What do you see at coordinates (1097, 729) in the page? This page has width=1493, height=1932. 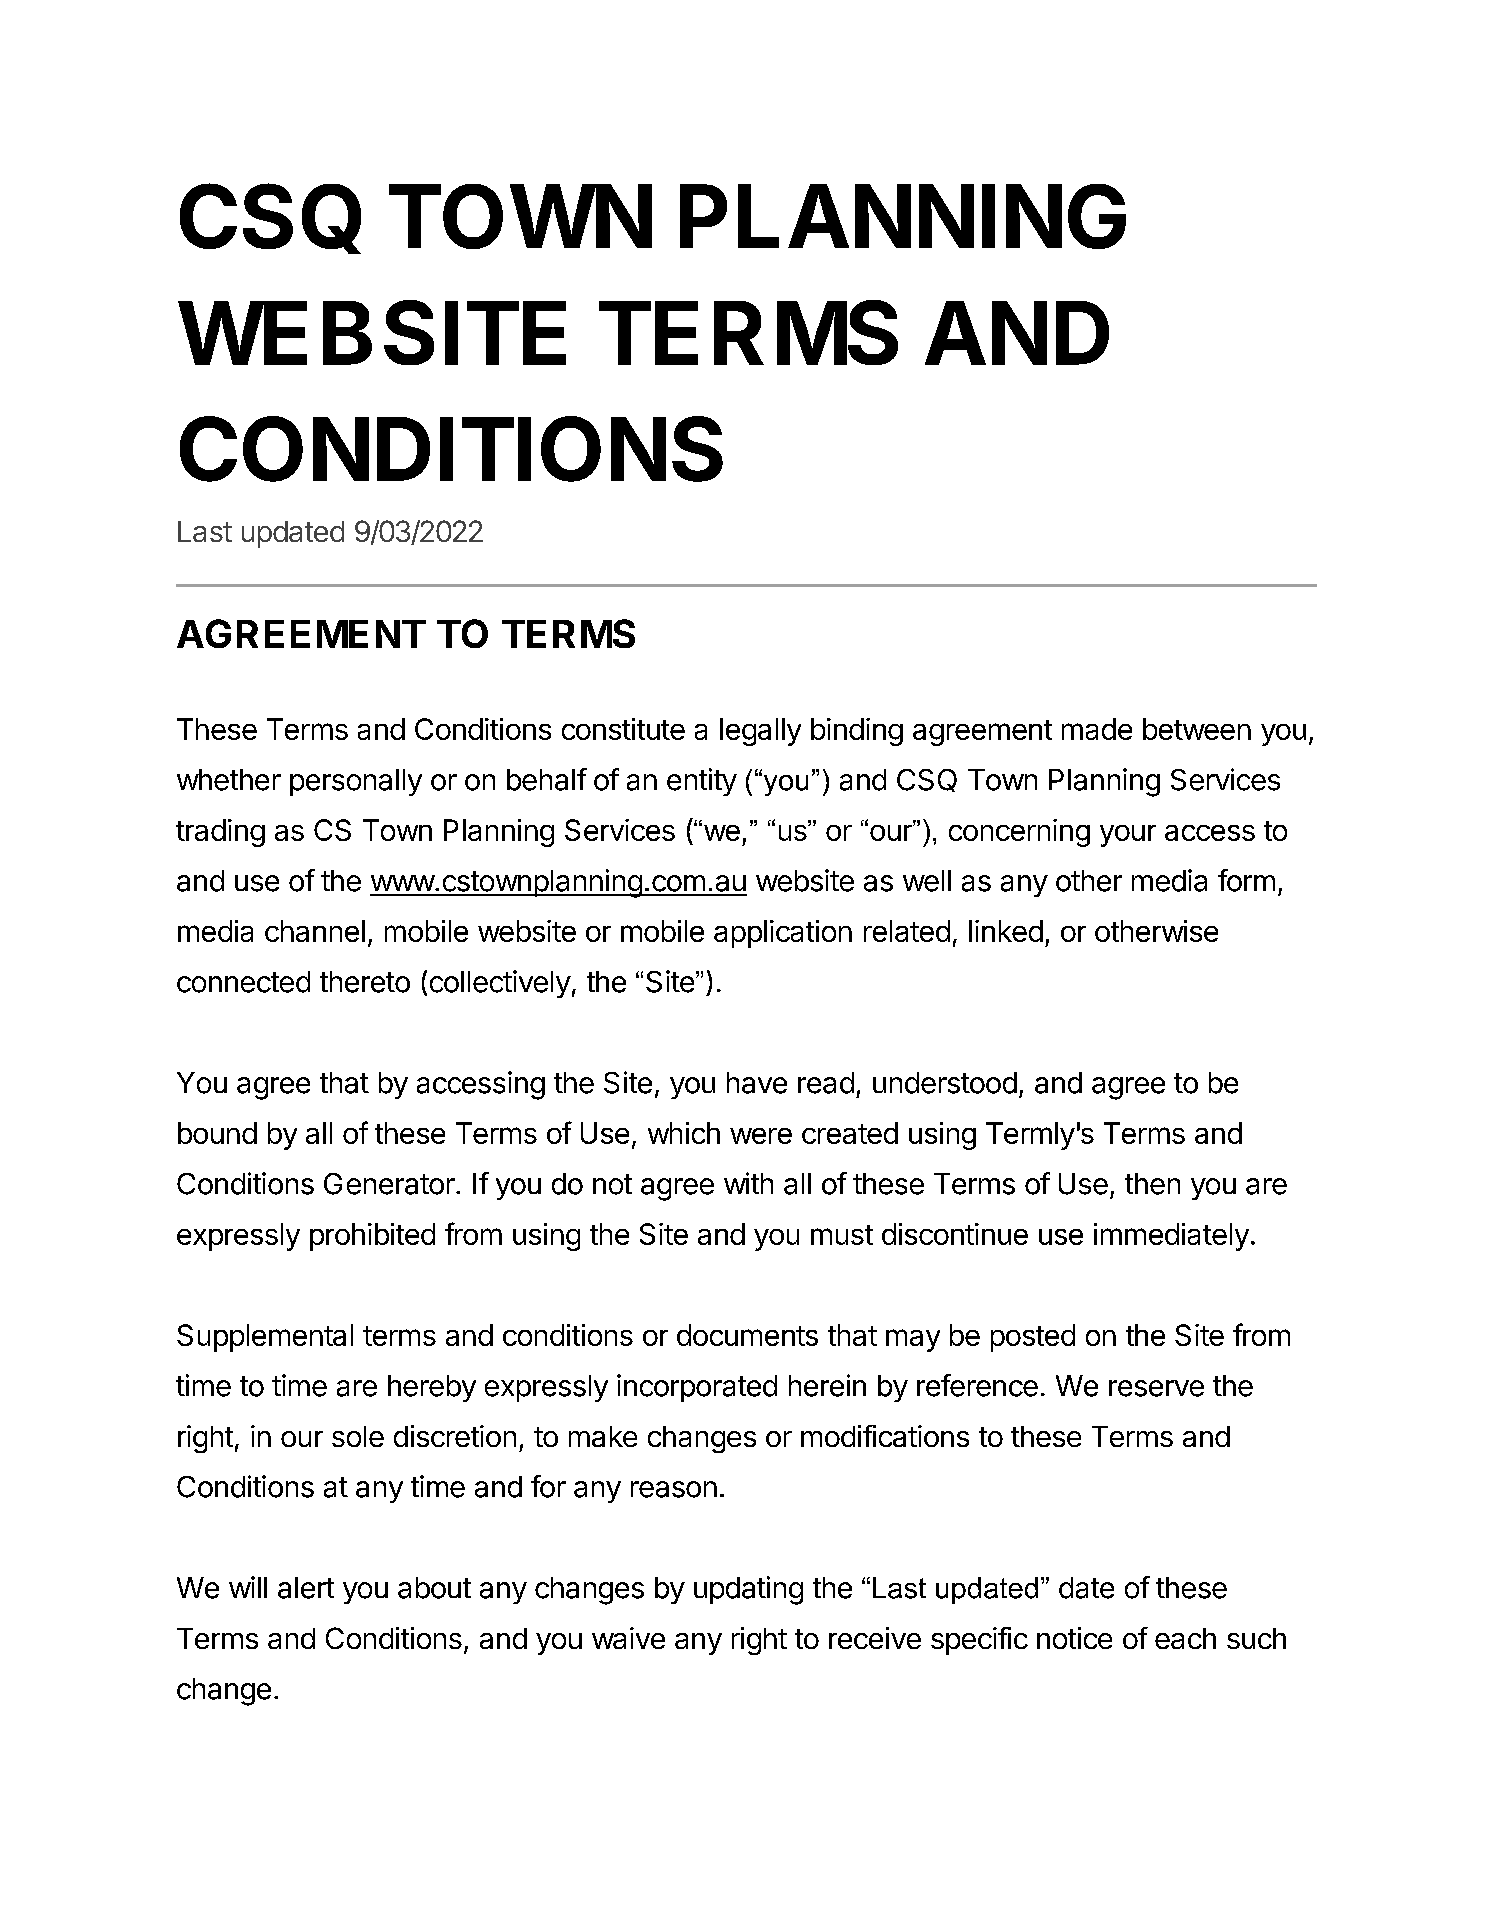 I see `made` at bounding box center [1097, 729].
